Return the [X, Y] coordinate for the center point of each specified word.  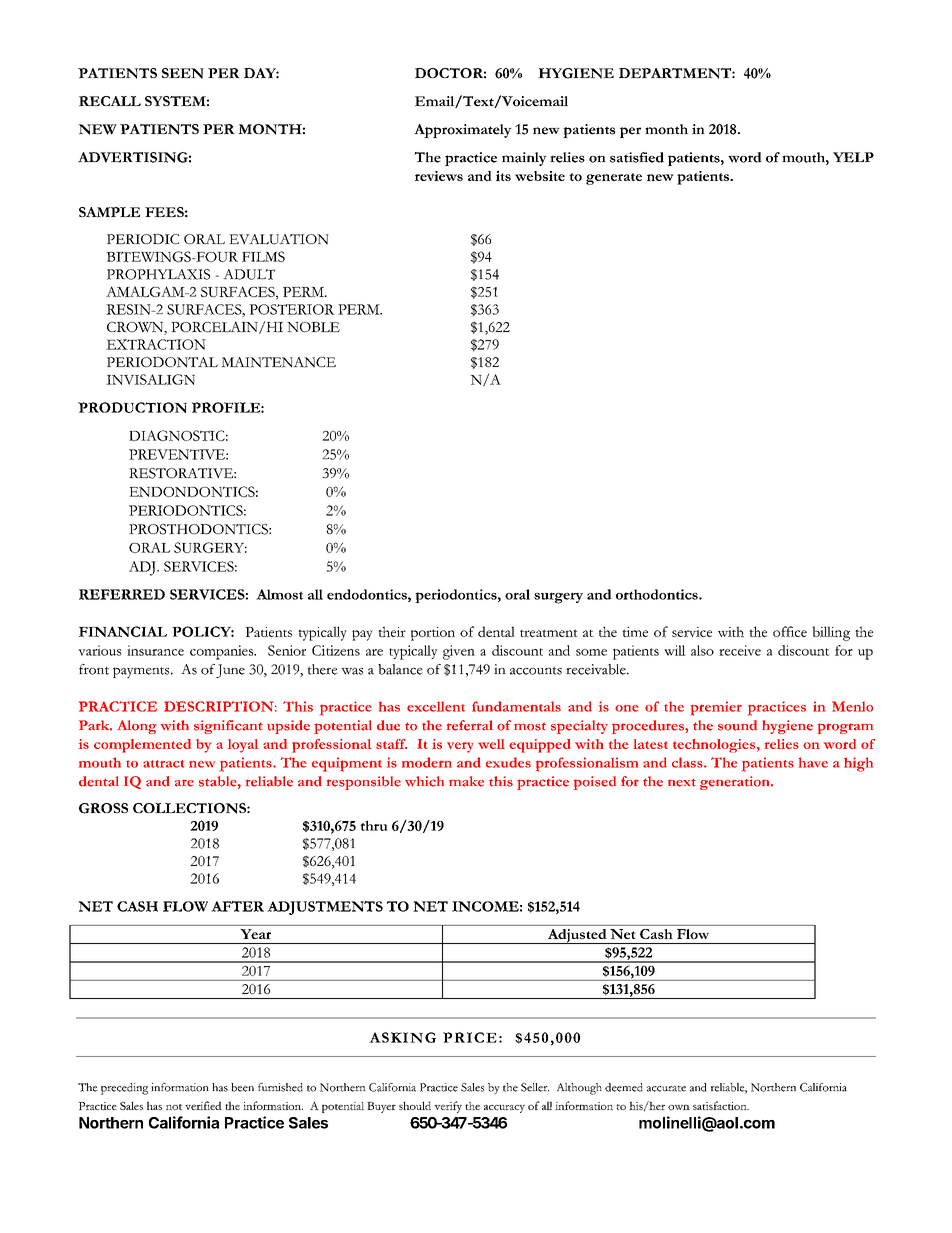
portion [433, 634]
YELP [853, 157]
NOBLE [313, 327]
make [466, 781]
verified [203, 1105]
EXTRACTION [156, 344]
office [790, 631]
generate [614, 179]
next [682, 783]
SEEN [183, 73]
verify [448, 1107]
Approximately [463, 131]
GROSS [103, 808]
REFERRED [122, 594]
